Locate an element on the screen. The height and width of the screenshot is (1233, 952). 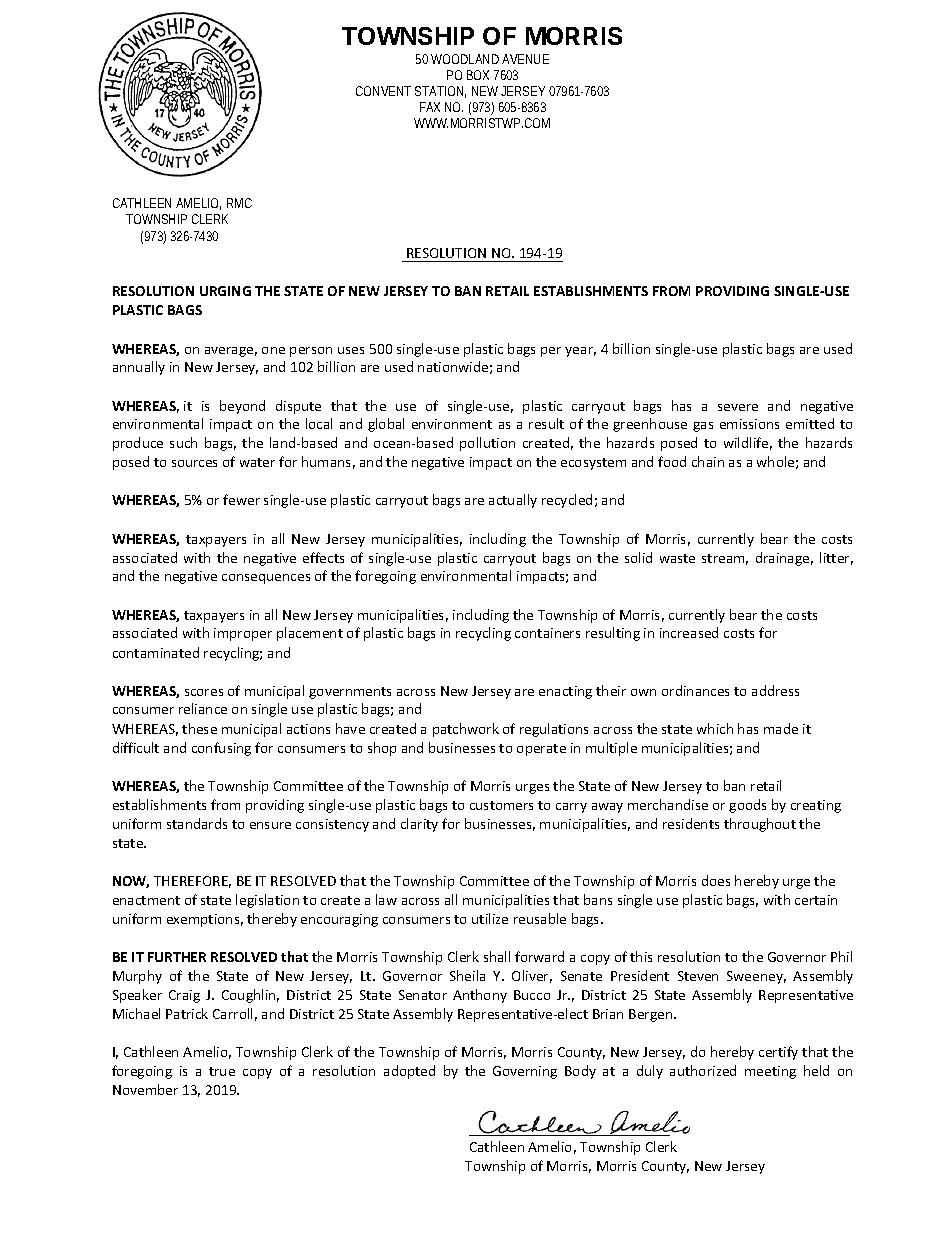
customers is located at coordinates (501, 805).
